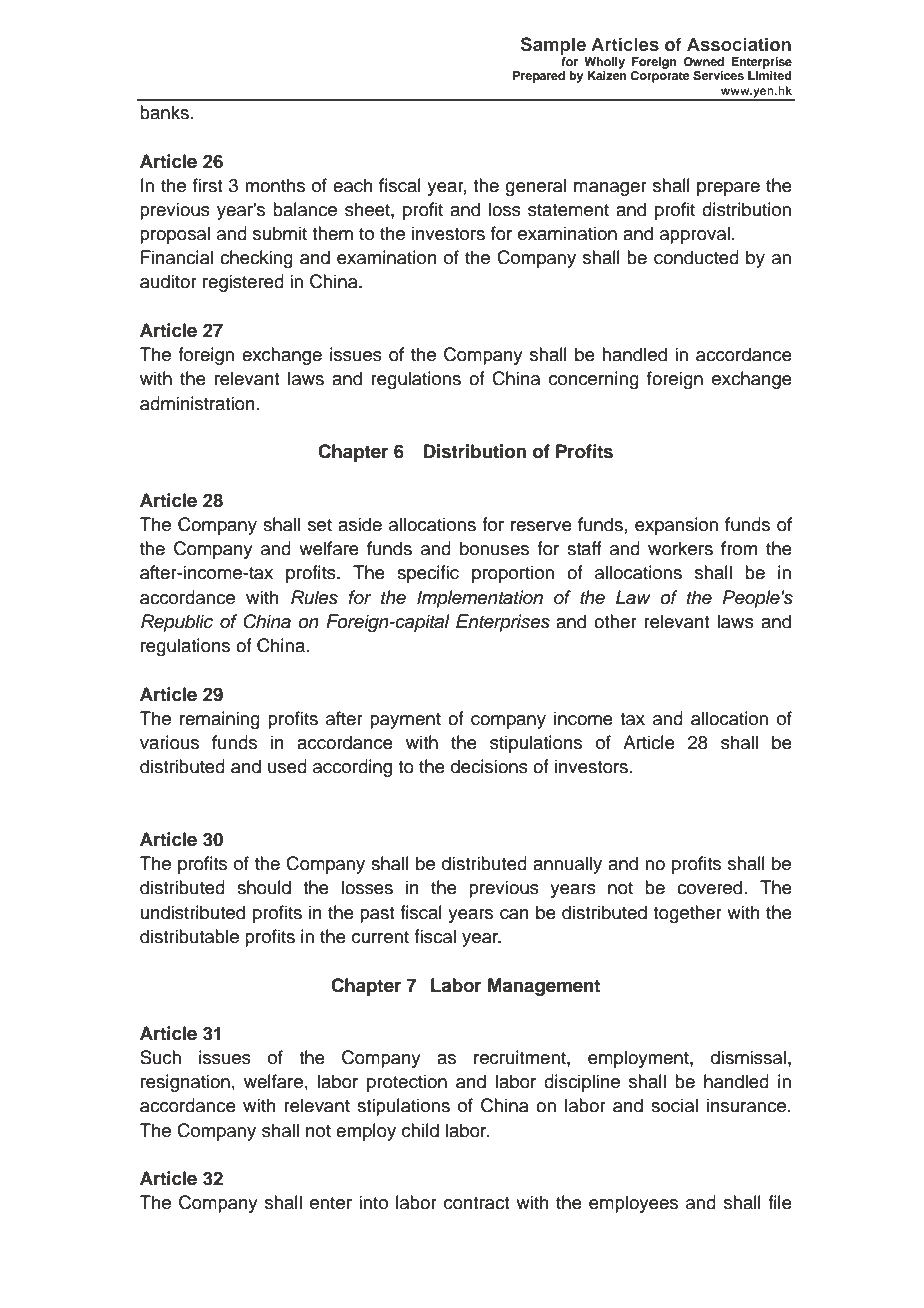 The image size is (924, 1308). I want to click on resignation, so click(185, 1083).
